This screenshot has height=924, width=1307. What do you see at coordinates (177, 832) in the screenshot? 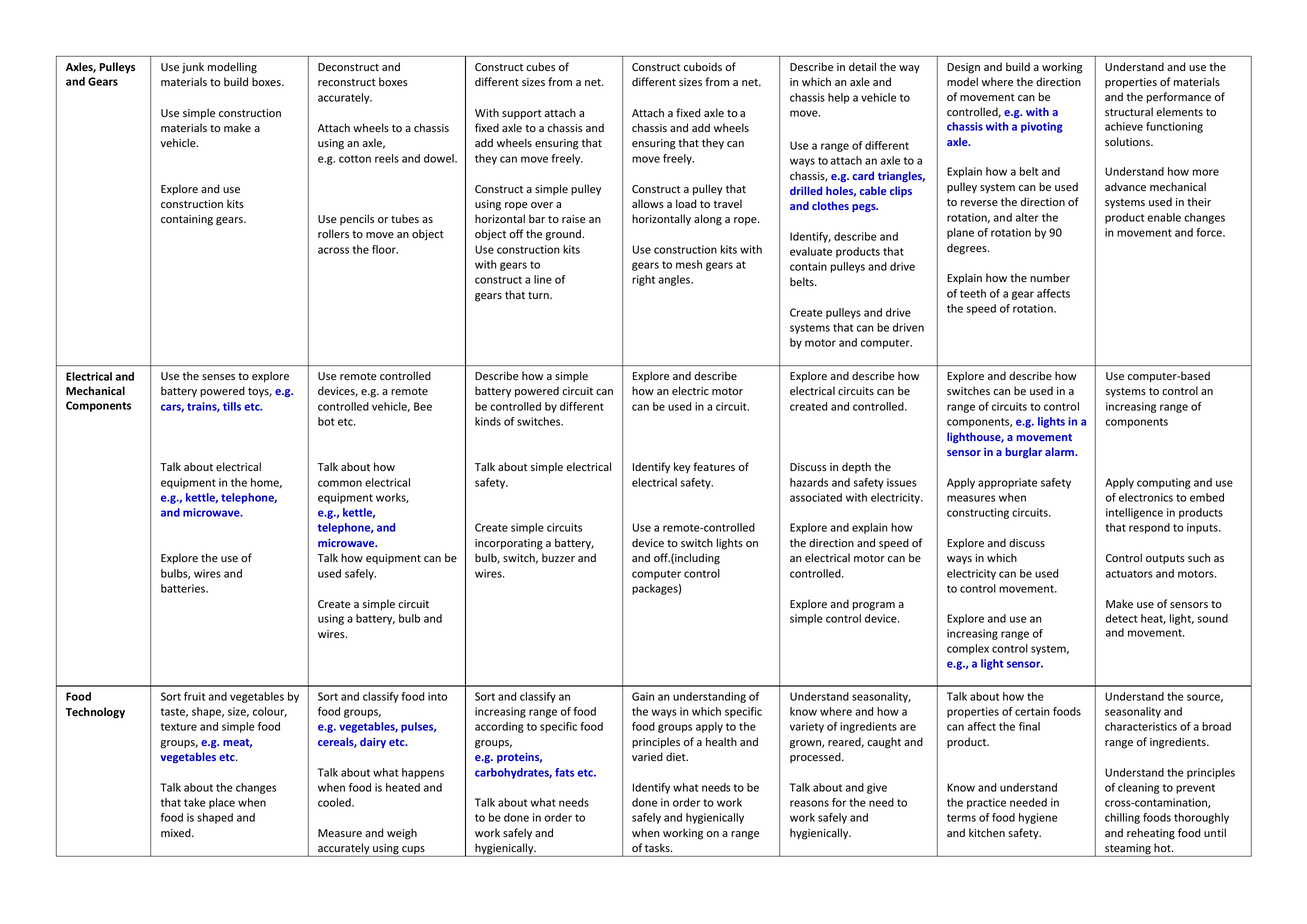
I see `mixed` at bounding box center [177, 832].
